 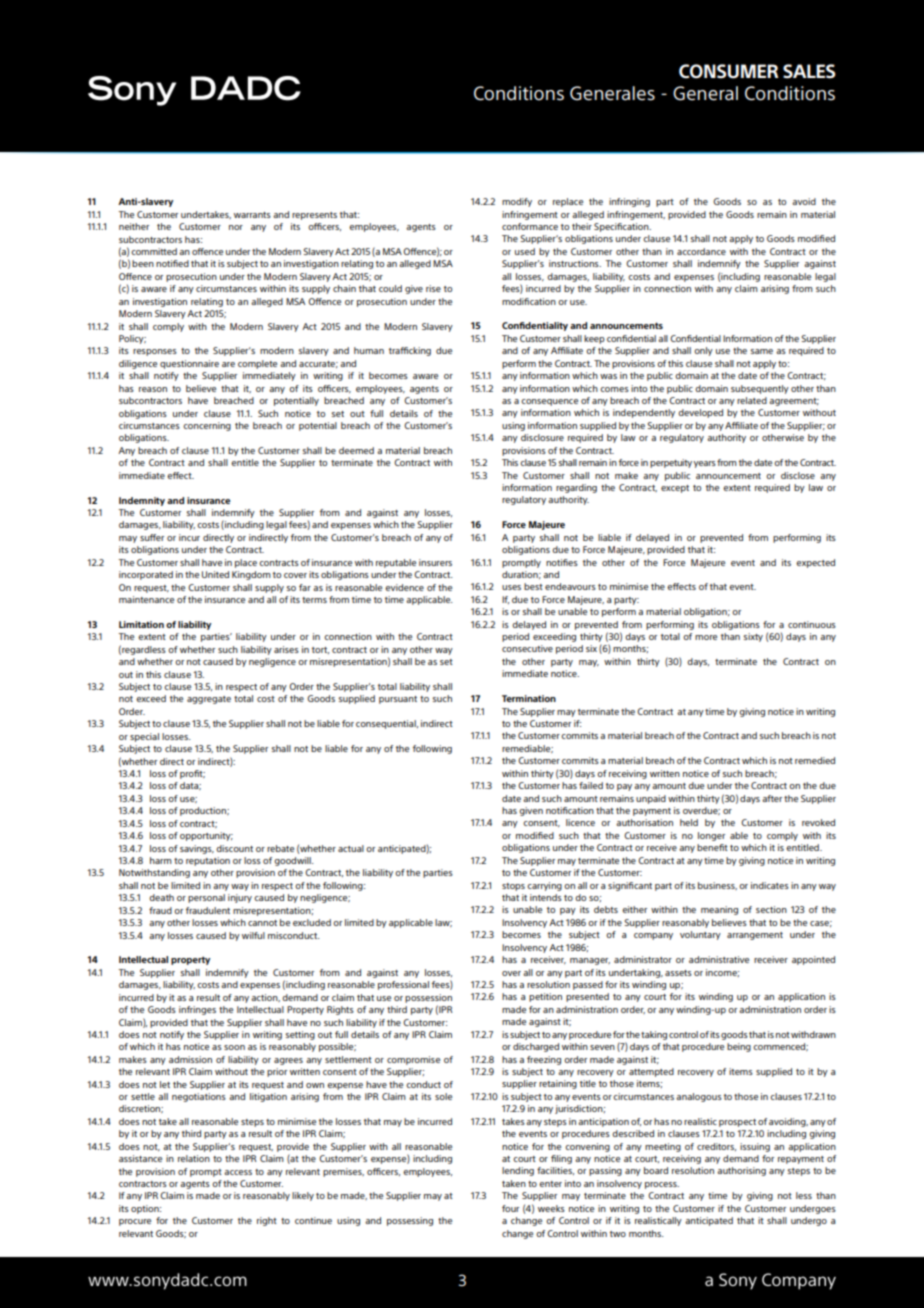 I want to click on modify, so click(x=517, y=202).
